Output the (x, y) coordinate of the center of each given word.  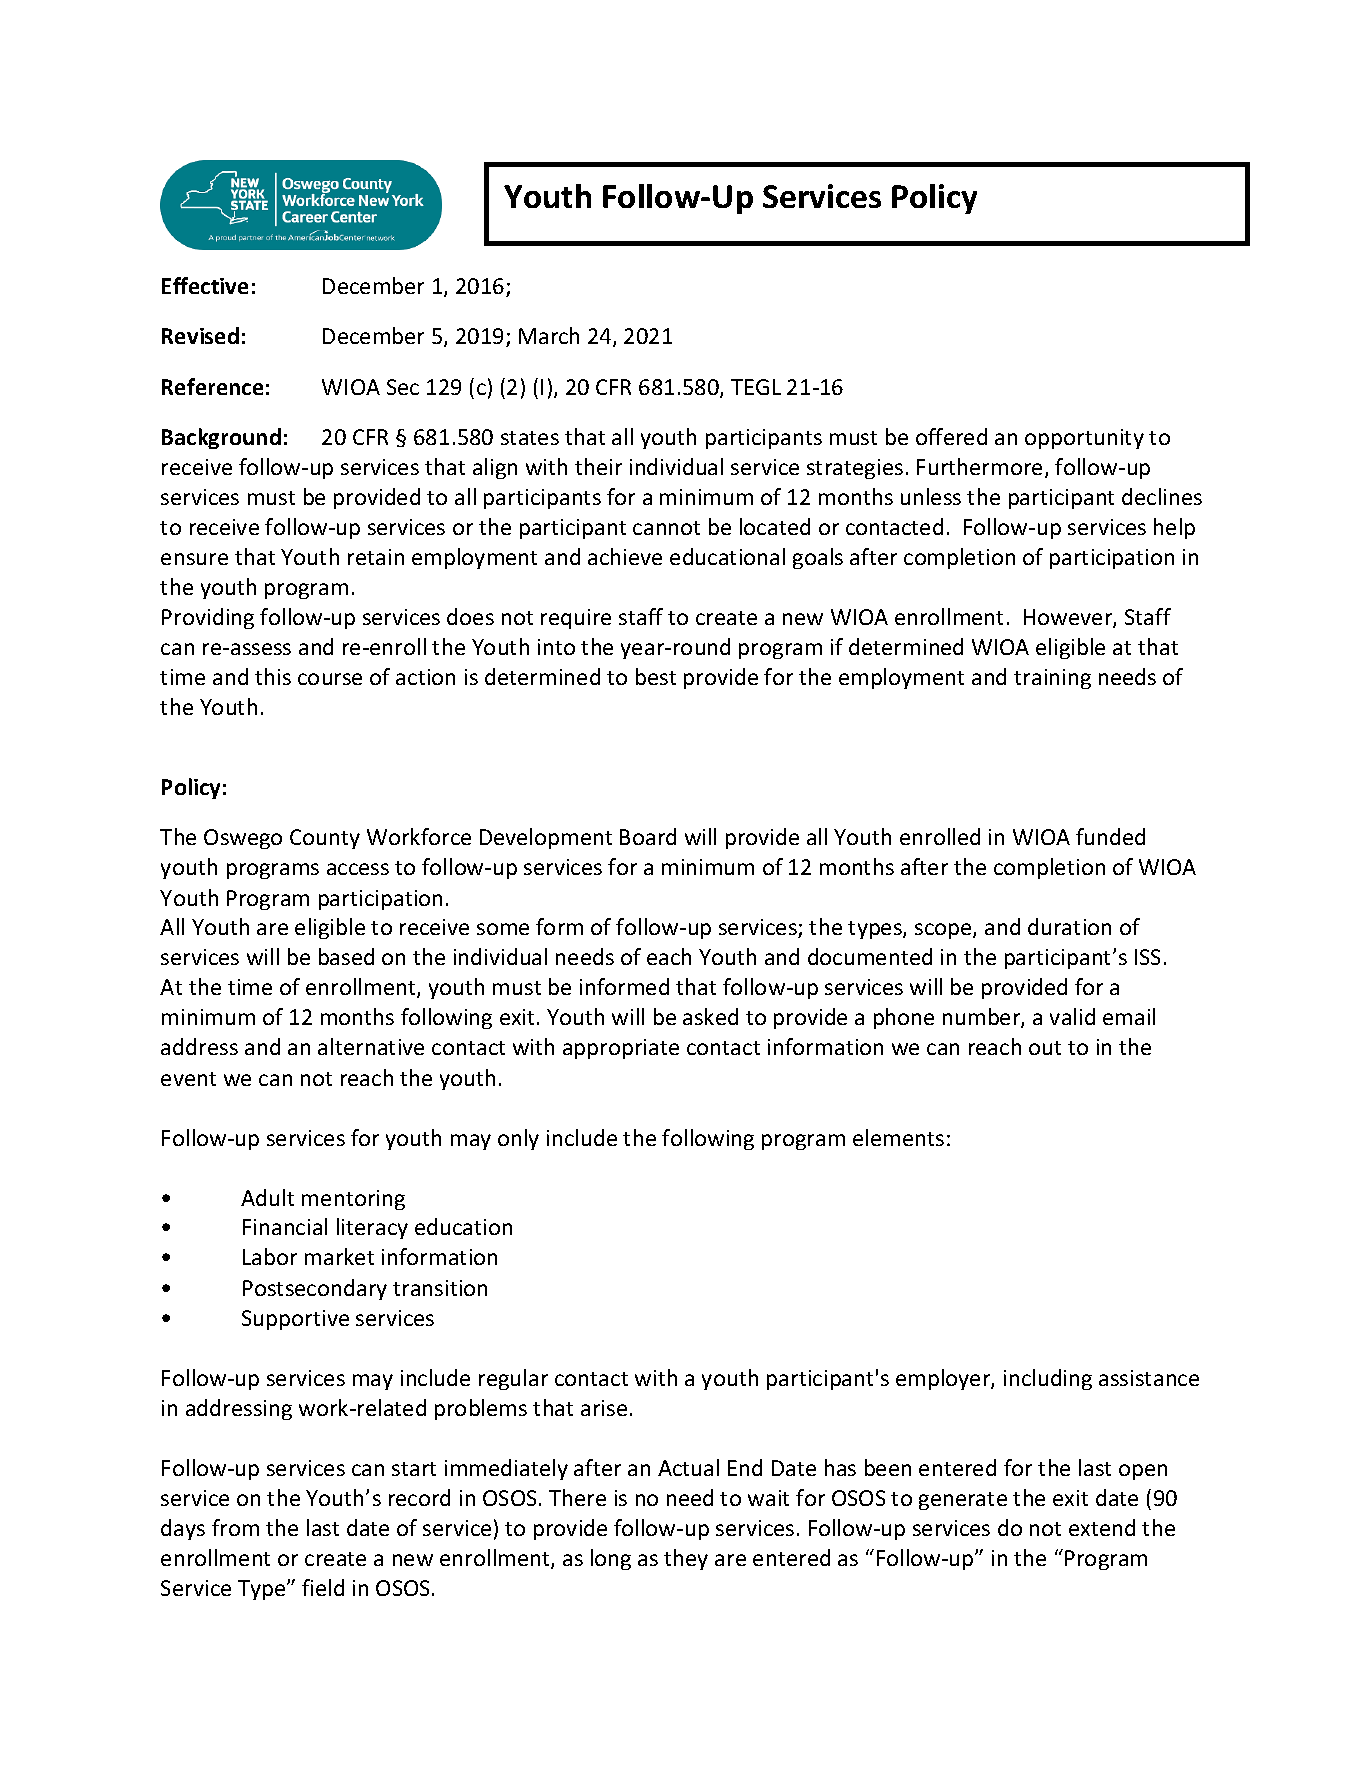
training (1052, 679)
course (330, 679)
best (656, 676)
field (323, 1587)
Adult (267, 1197)
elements (898, 1137)
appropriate (621, 1049)
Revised (200, 335)
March (549, 335)
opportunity (1084, 439)
